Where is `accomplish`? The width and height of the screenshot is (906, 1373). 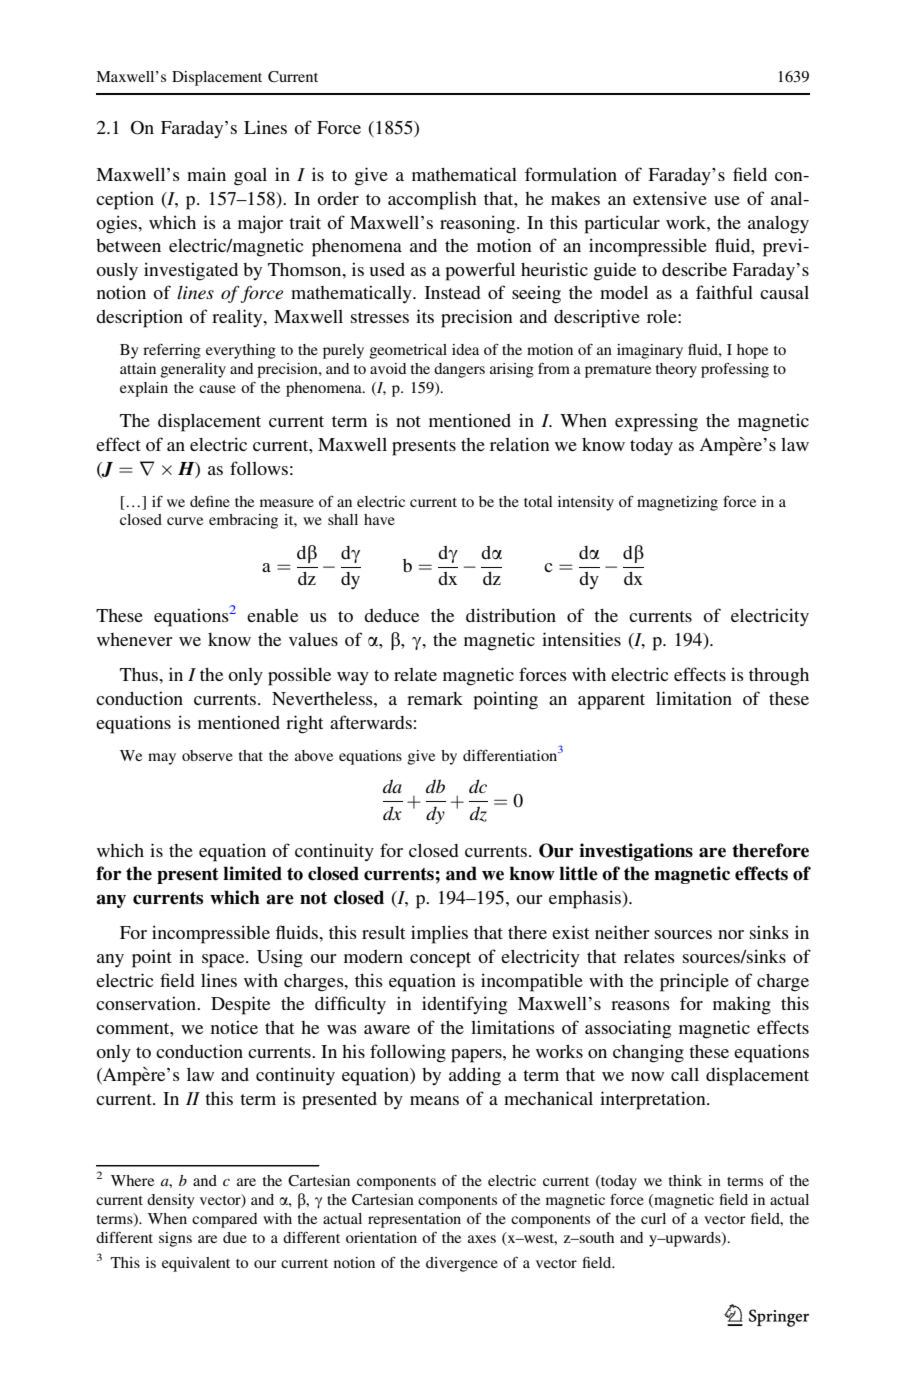
accomplish is located at coordinates (432, 200).
